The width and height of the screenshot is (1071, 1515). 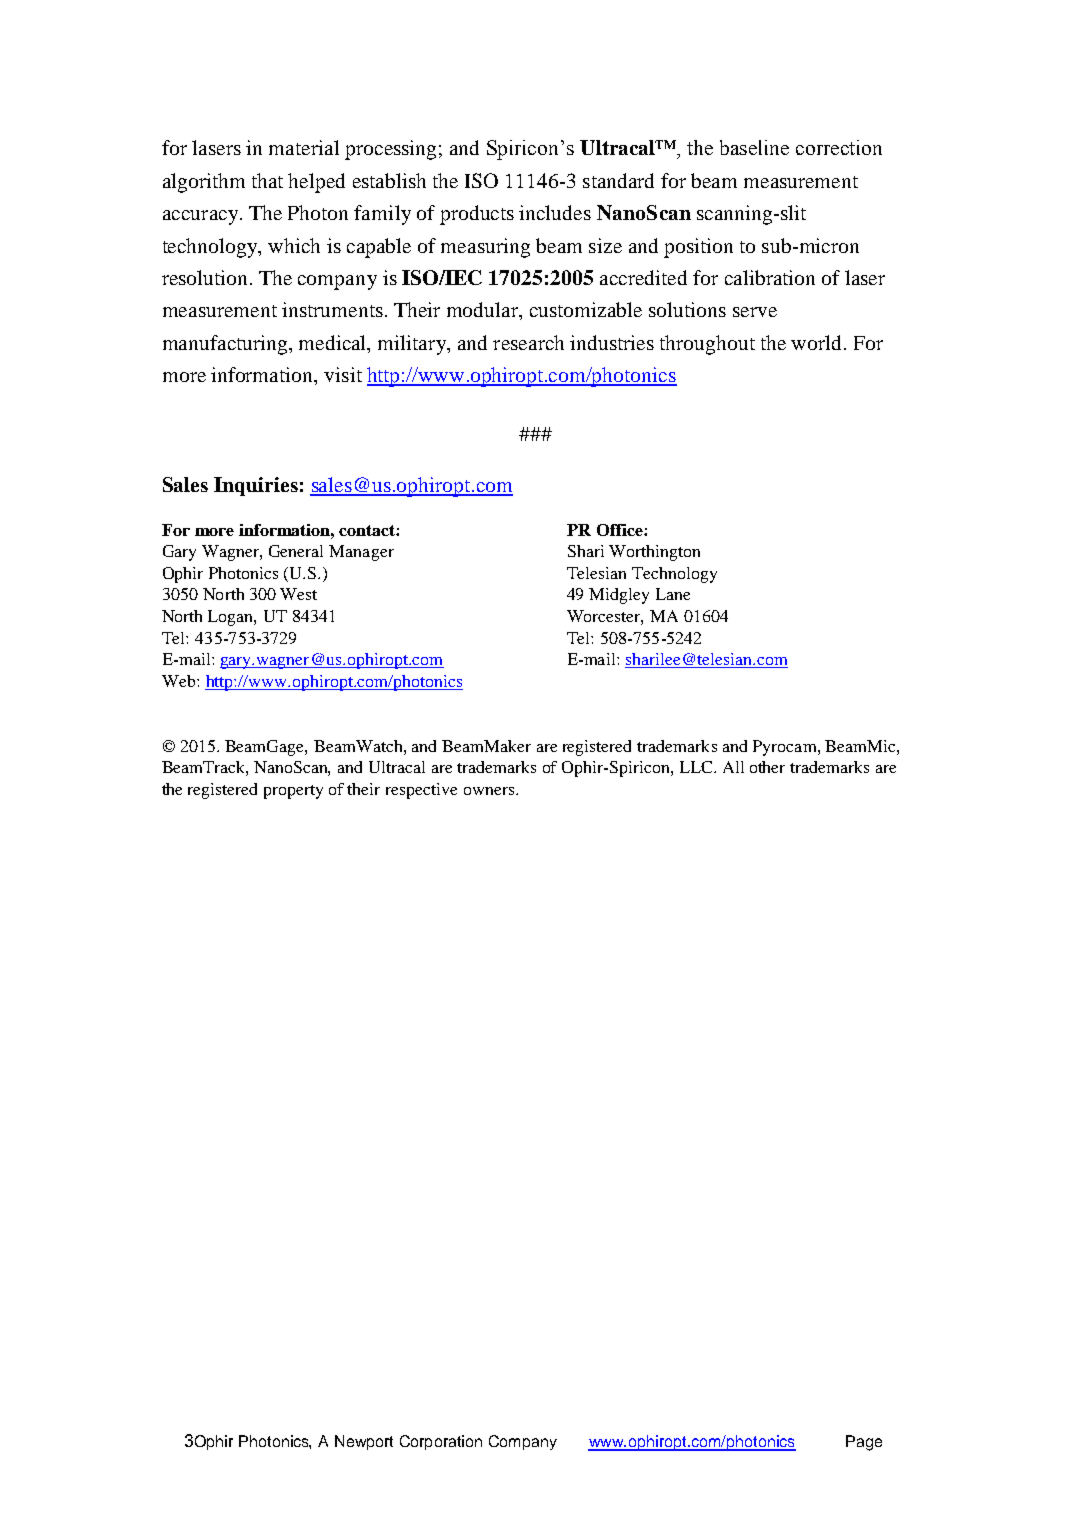 What do you see at coordinates (490, 791) in the screenshot?
I see `owners` at bounding box center [490, 791].
